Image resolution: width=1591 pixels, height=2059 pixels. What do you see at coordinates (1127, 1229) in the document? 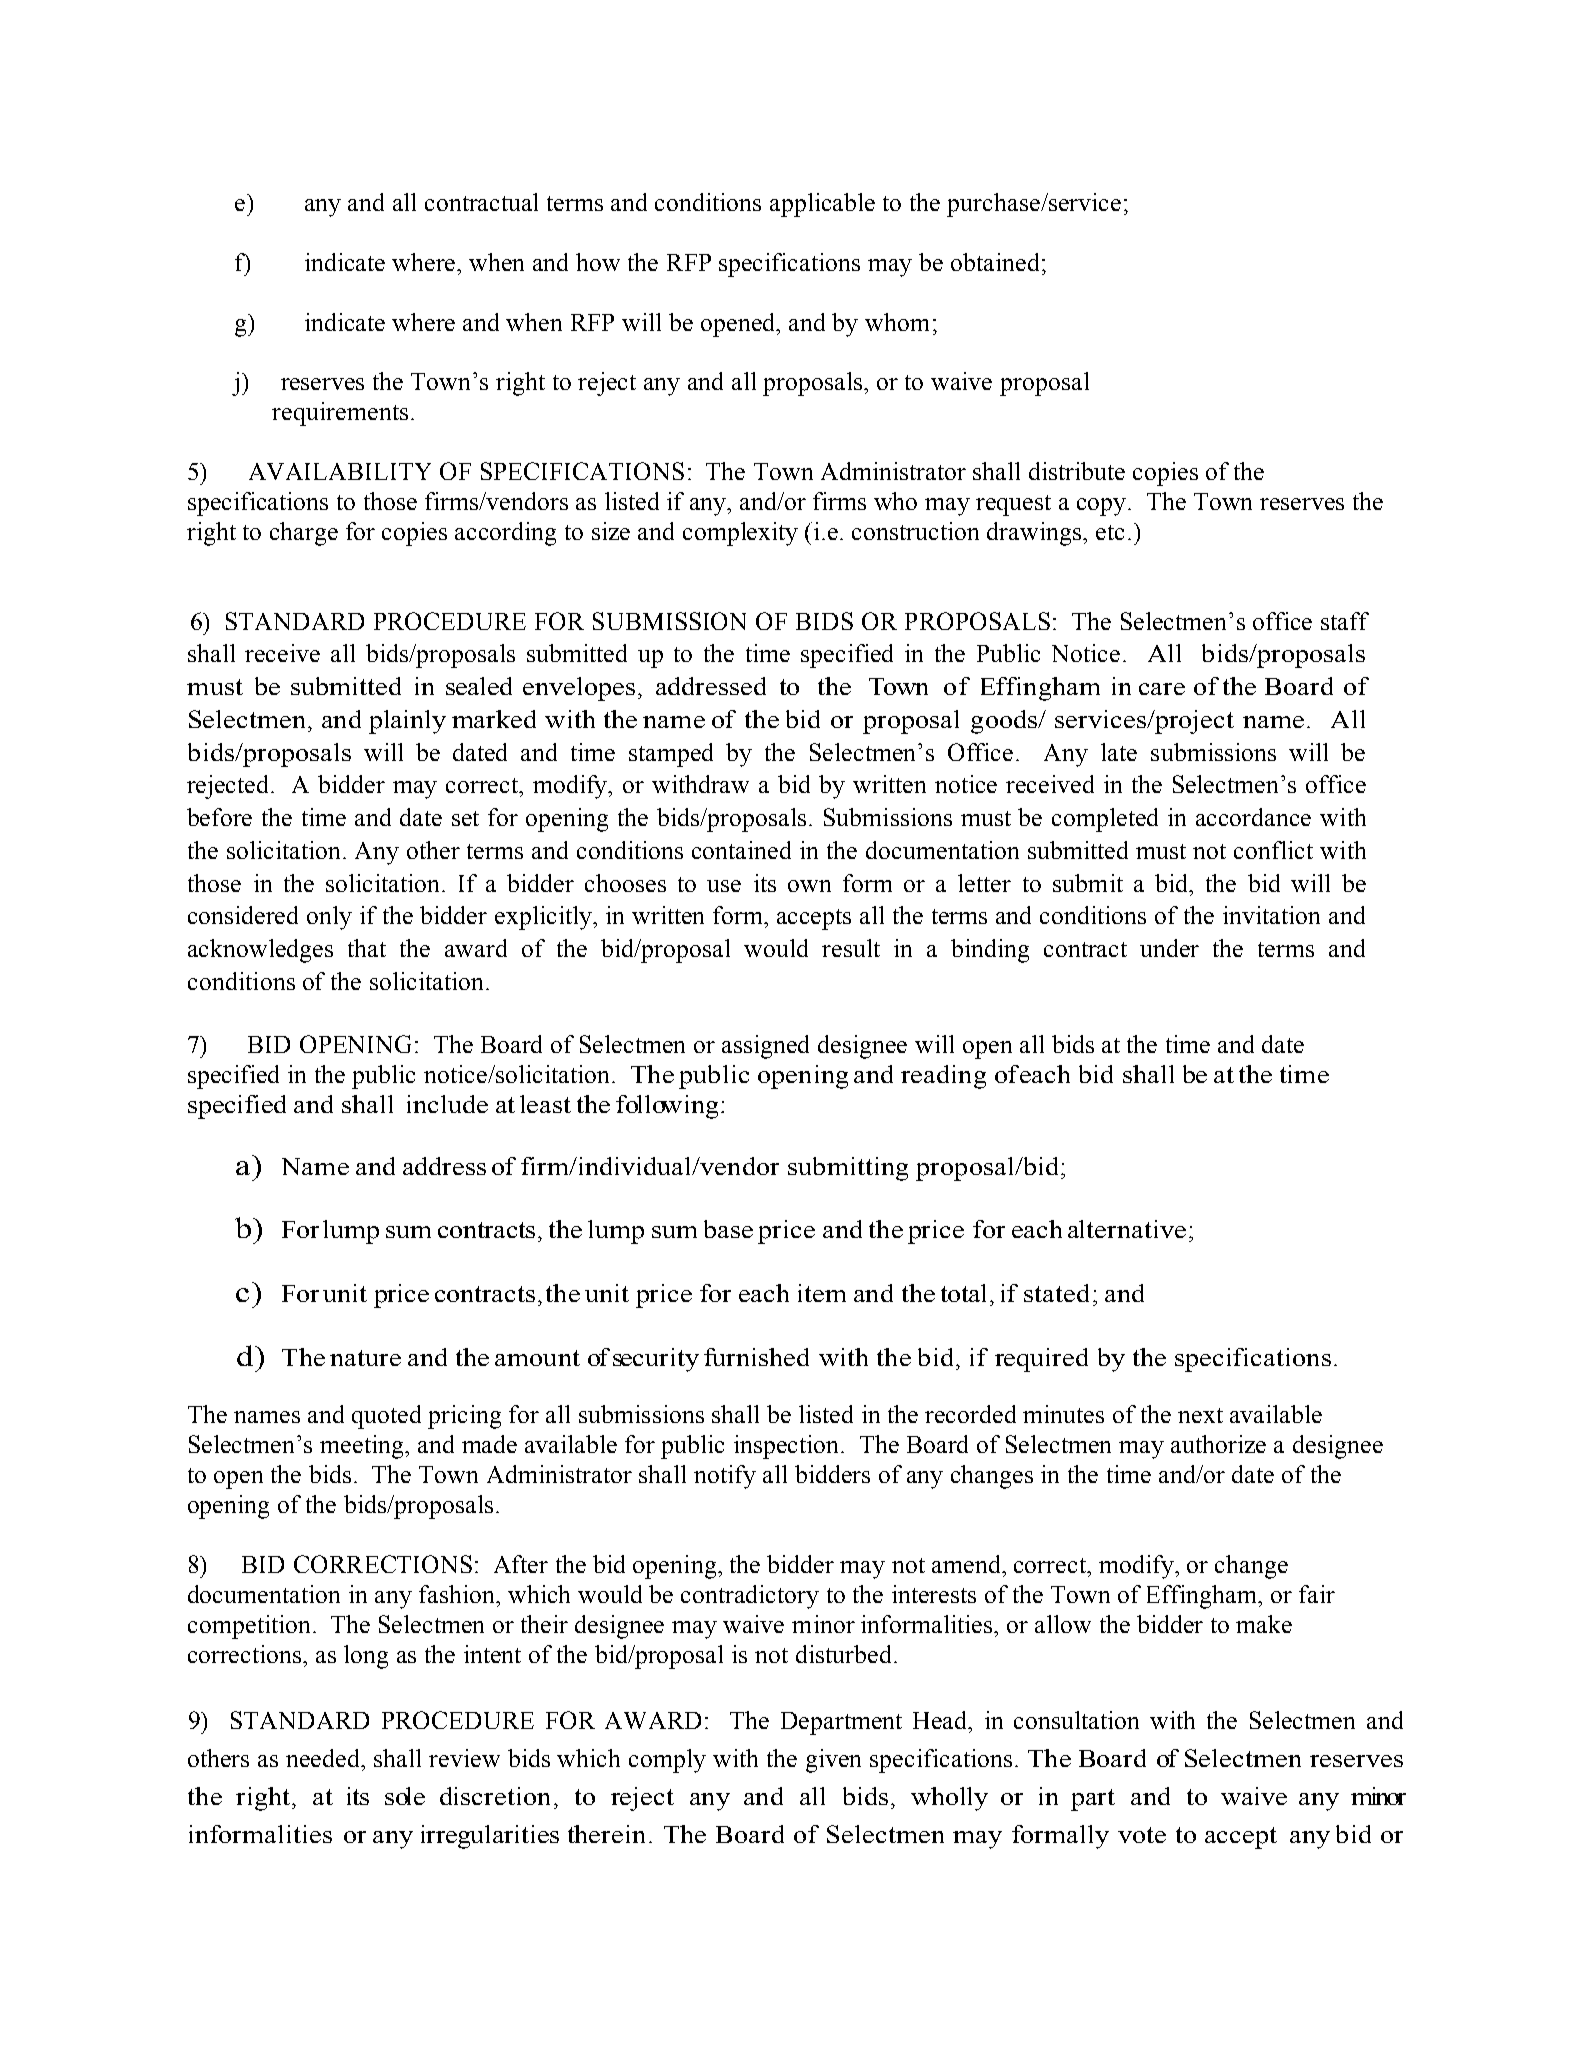
I see `alternative` at bounding box center [1127, 1229].
